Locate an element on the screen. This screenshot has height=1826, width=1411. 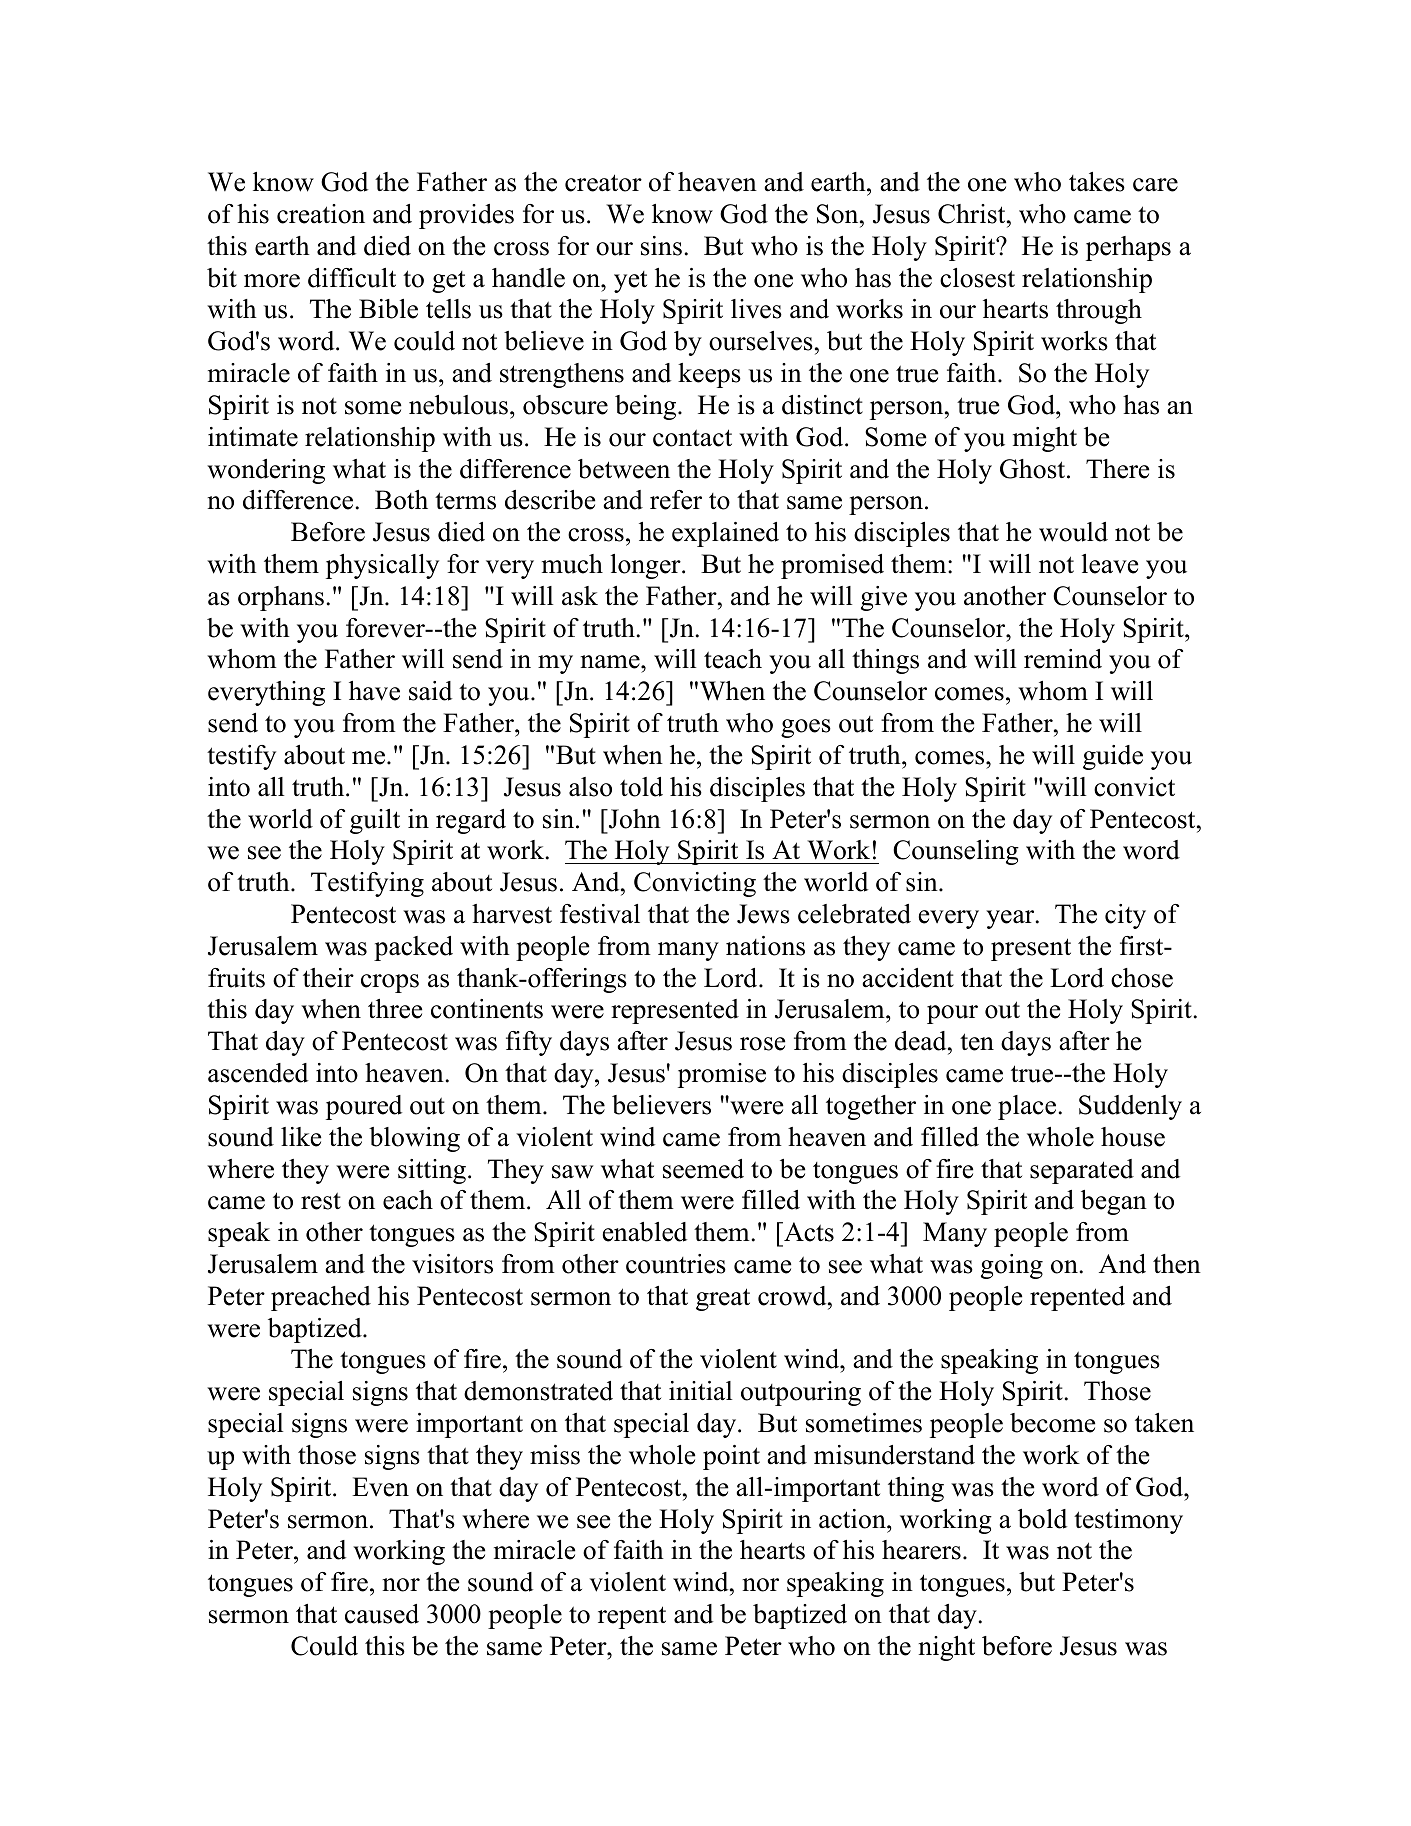
separated is located at coordinates (1082, 1171).
